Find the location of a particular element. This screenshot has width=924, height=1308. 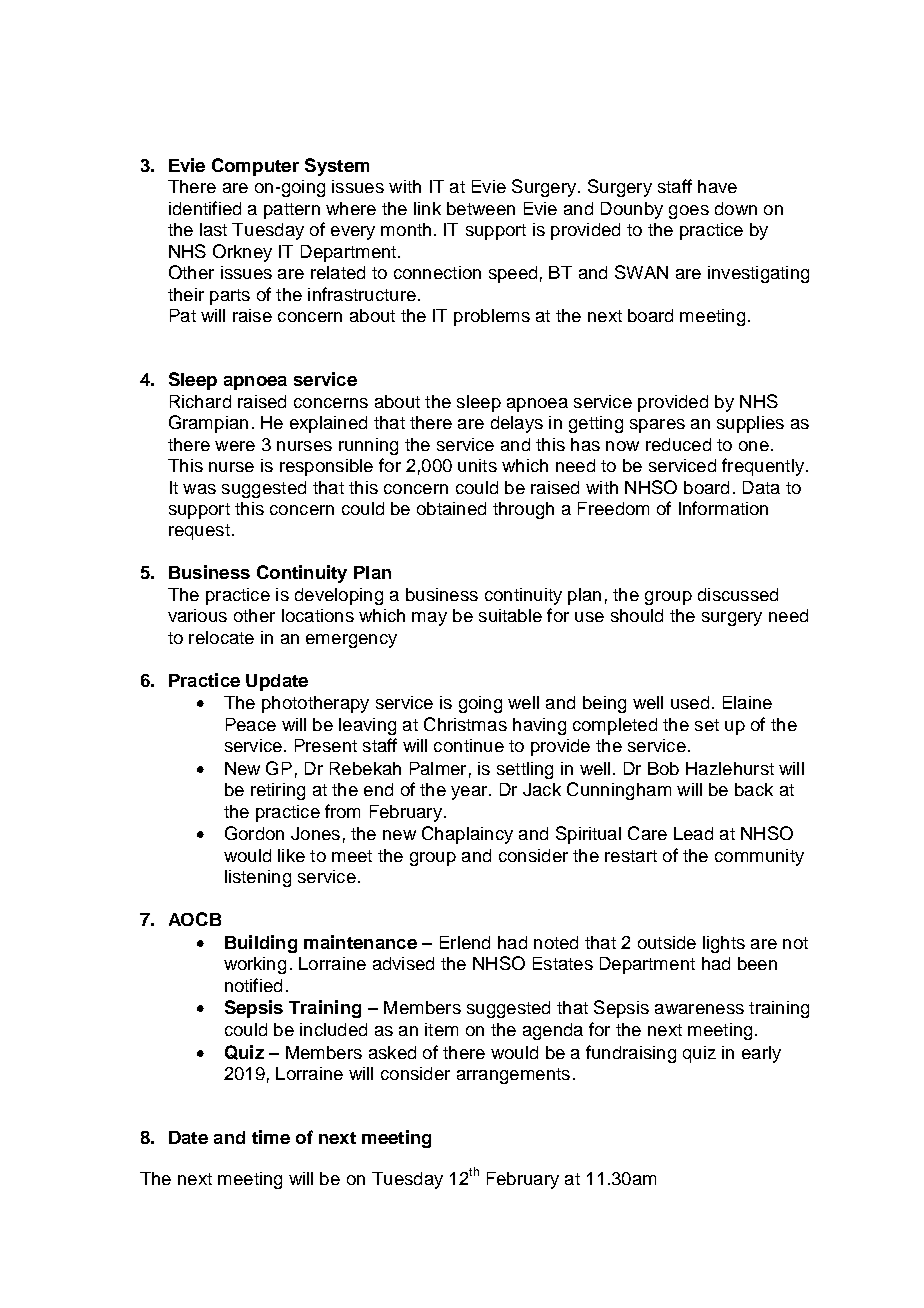

Computer is located at coordinates (255, 167).
